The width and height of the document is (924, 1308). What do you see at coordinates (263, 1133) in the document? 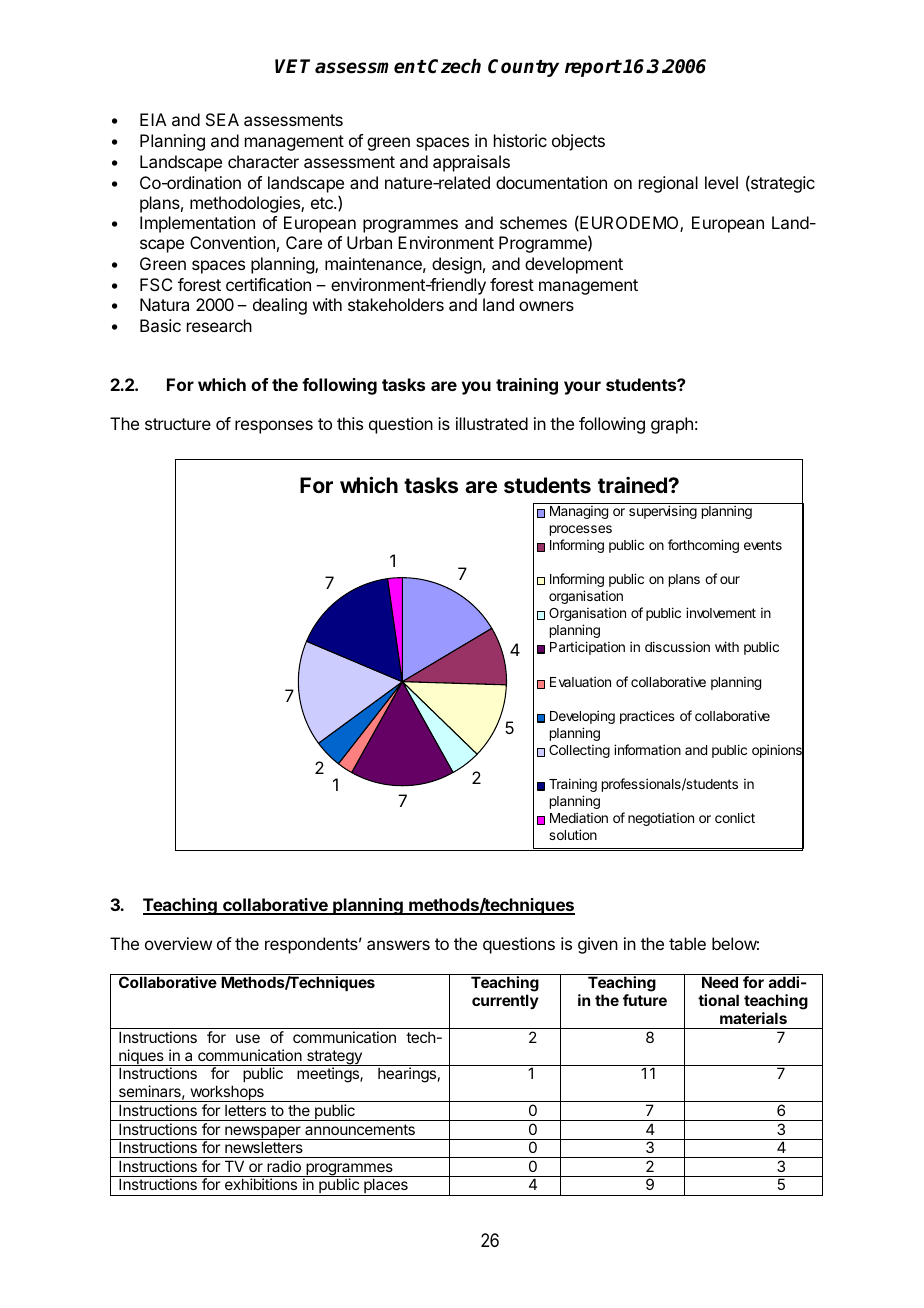
I see `newspaper` at bounding box center [263, 1133].
